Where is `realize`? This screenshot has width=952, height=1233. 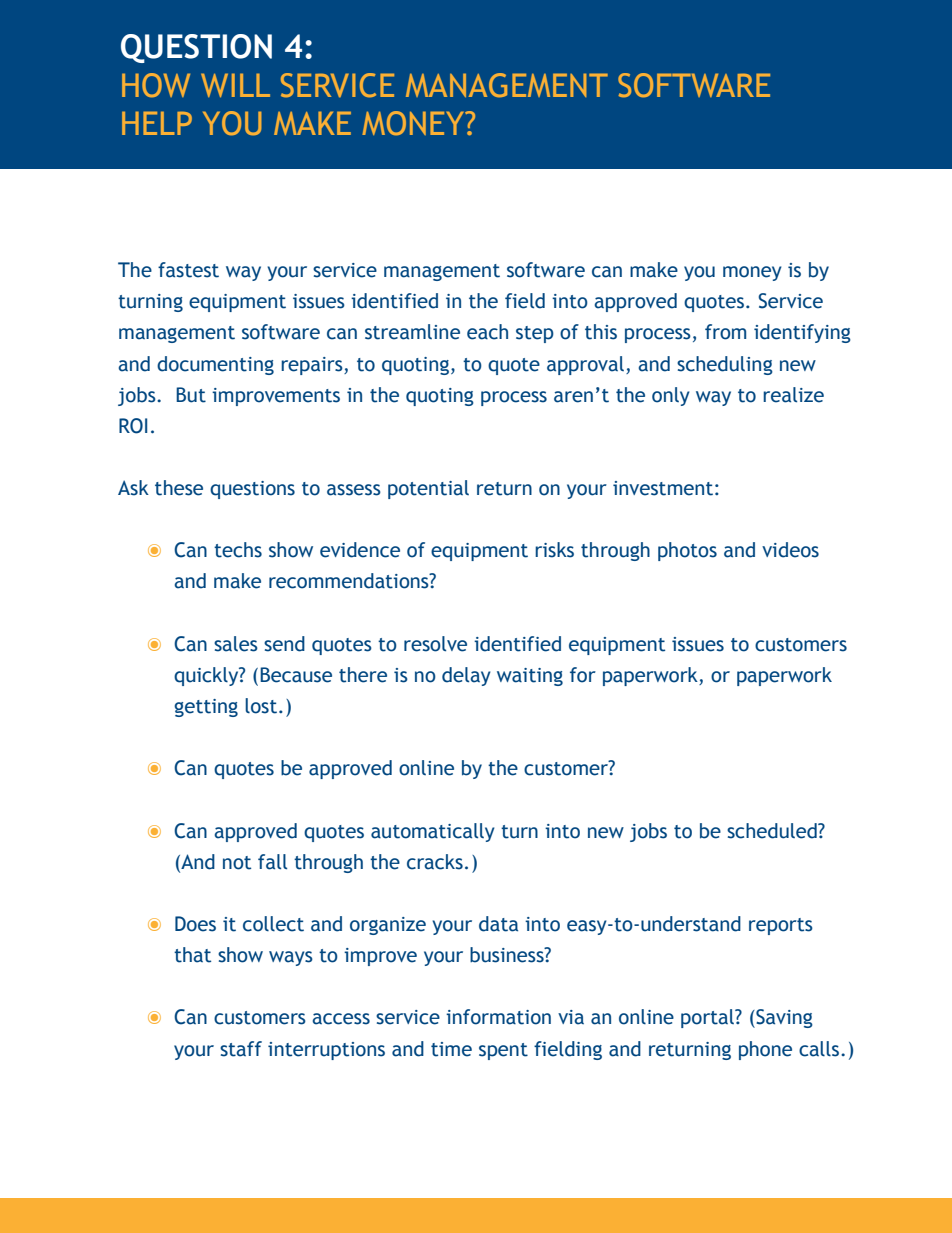
realize is located at coordinates (793, 395).
